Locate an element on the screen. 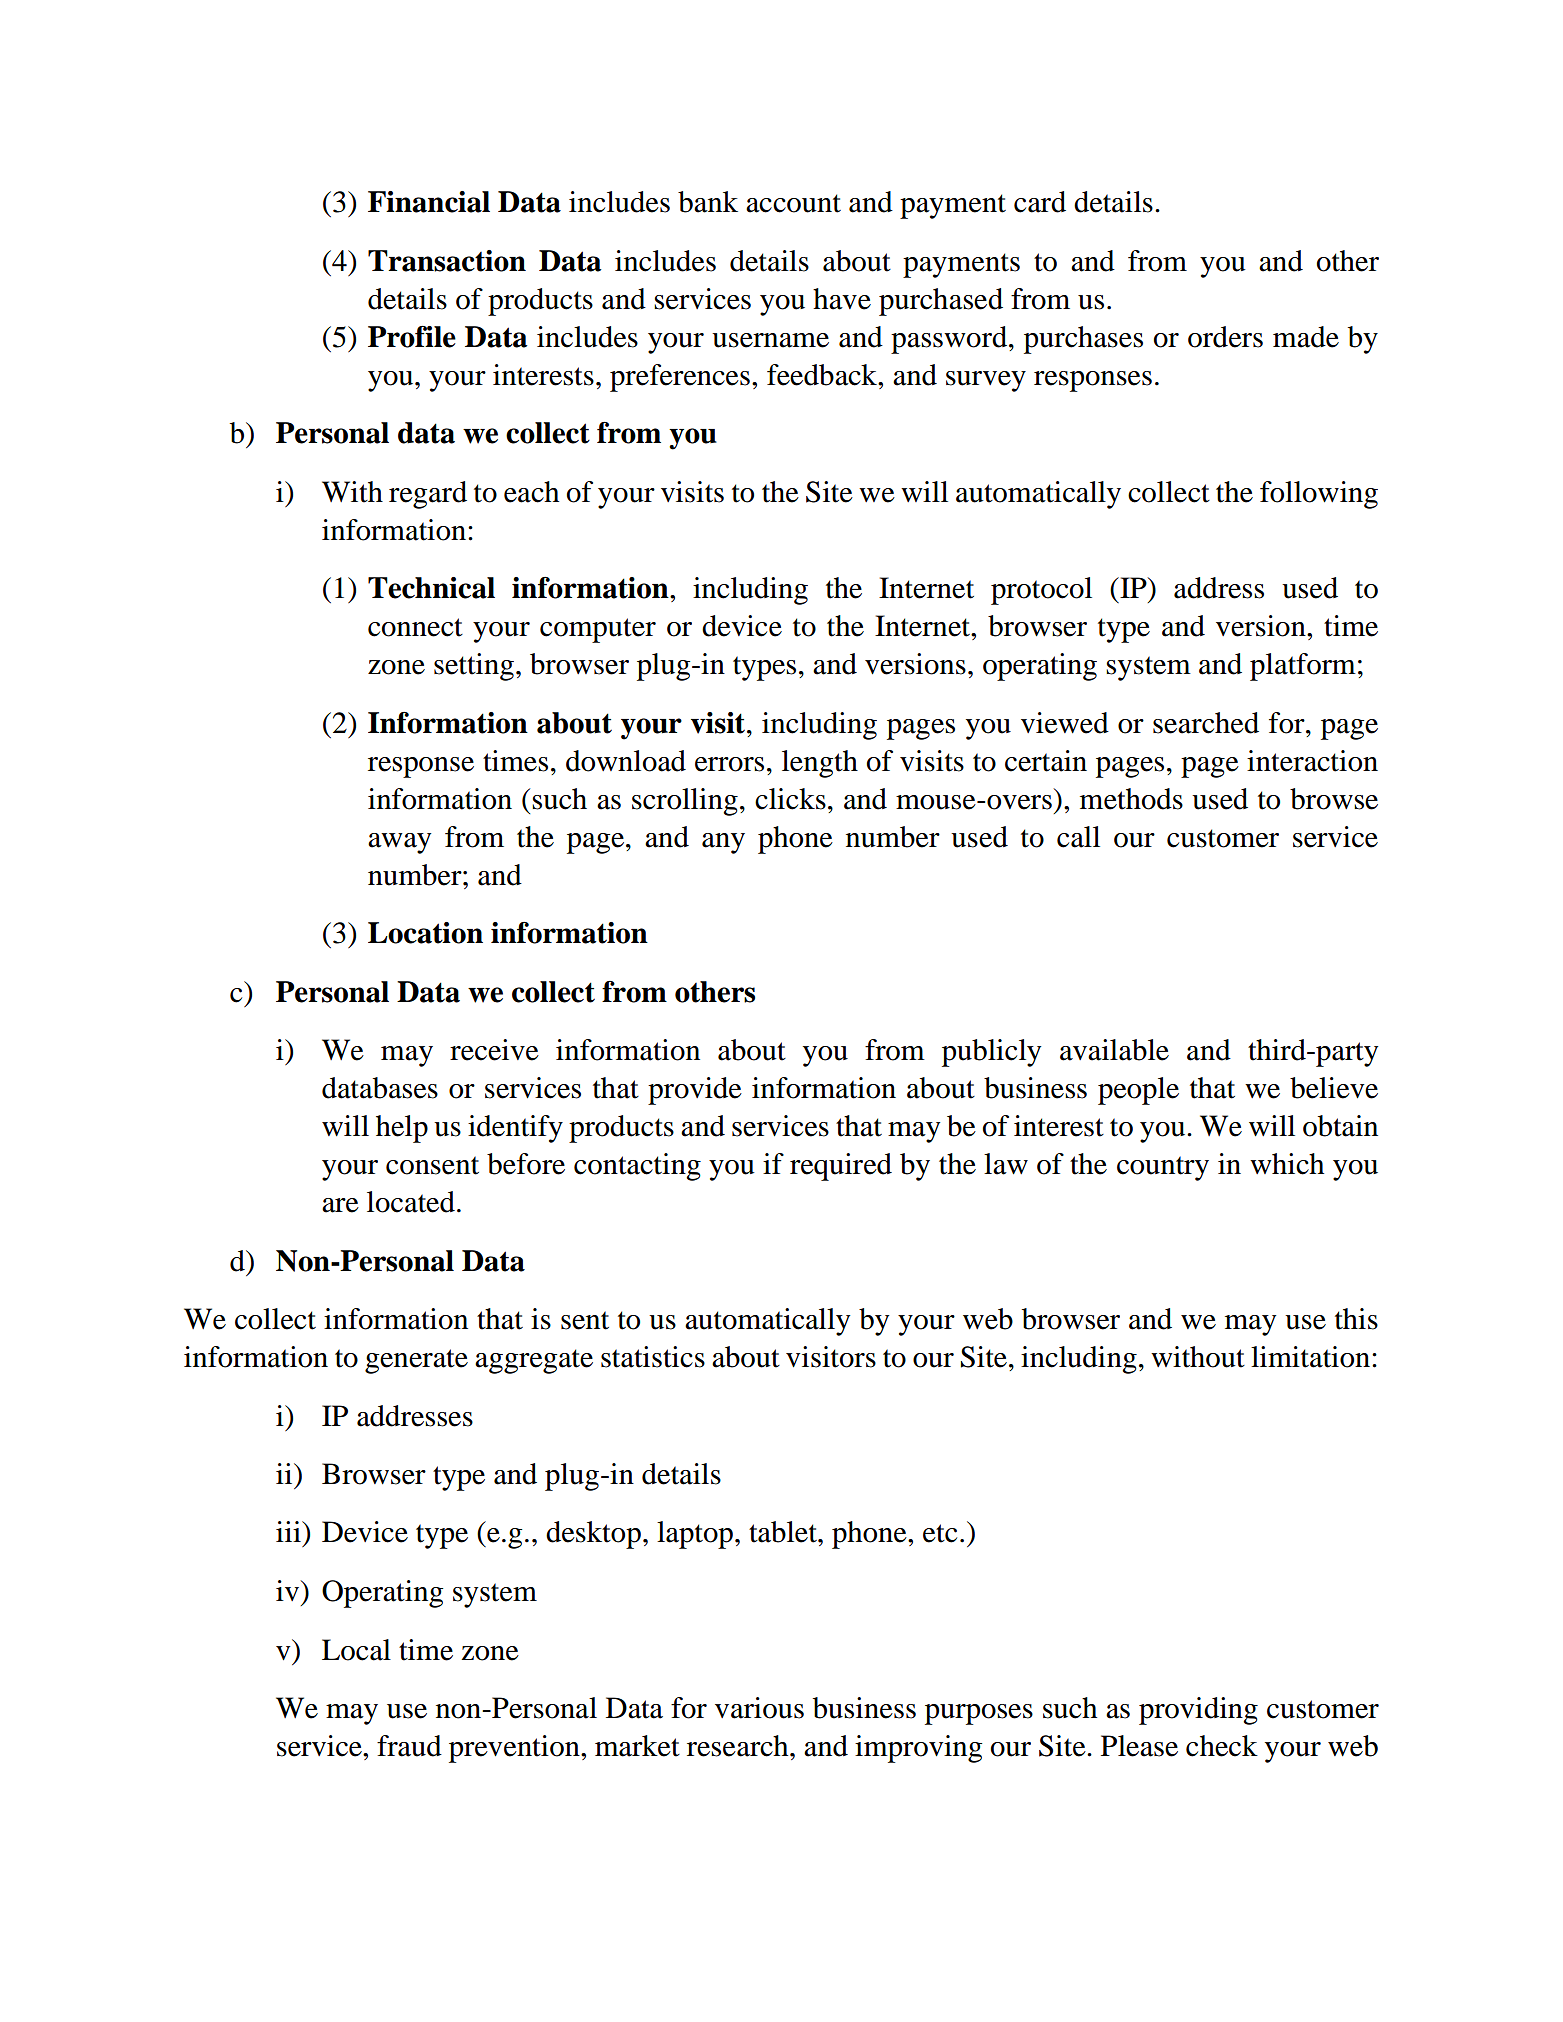  located is located at coordinates (411, 1202).
